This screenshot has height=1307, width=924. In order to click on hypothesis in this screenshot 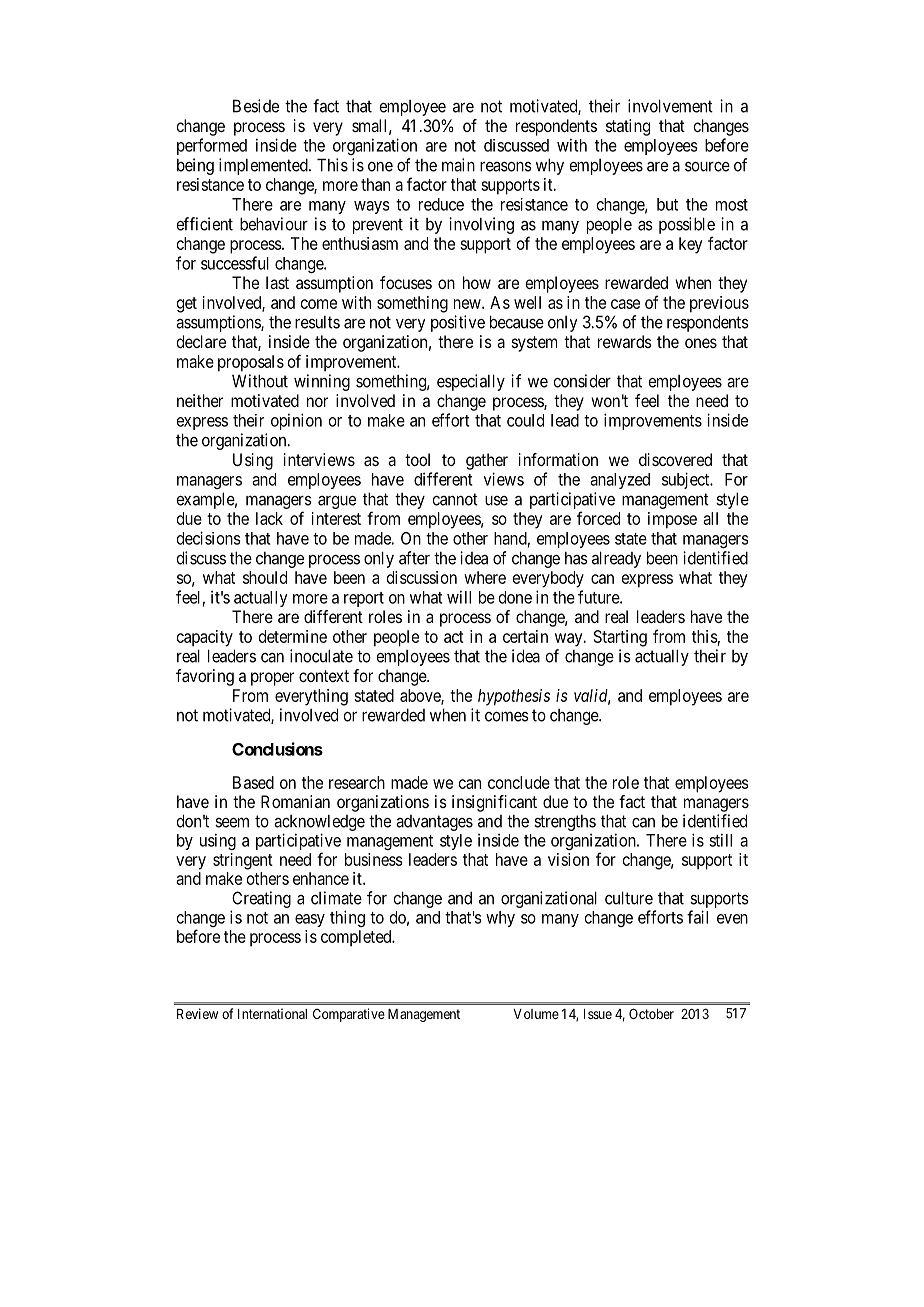, I will do `click(514, 697)`.
